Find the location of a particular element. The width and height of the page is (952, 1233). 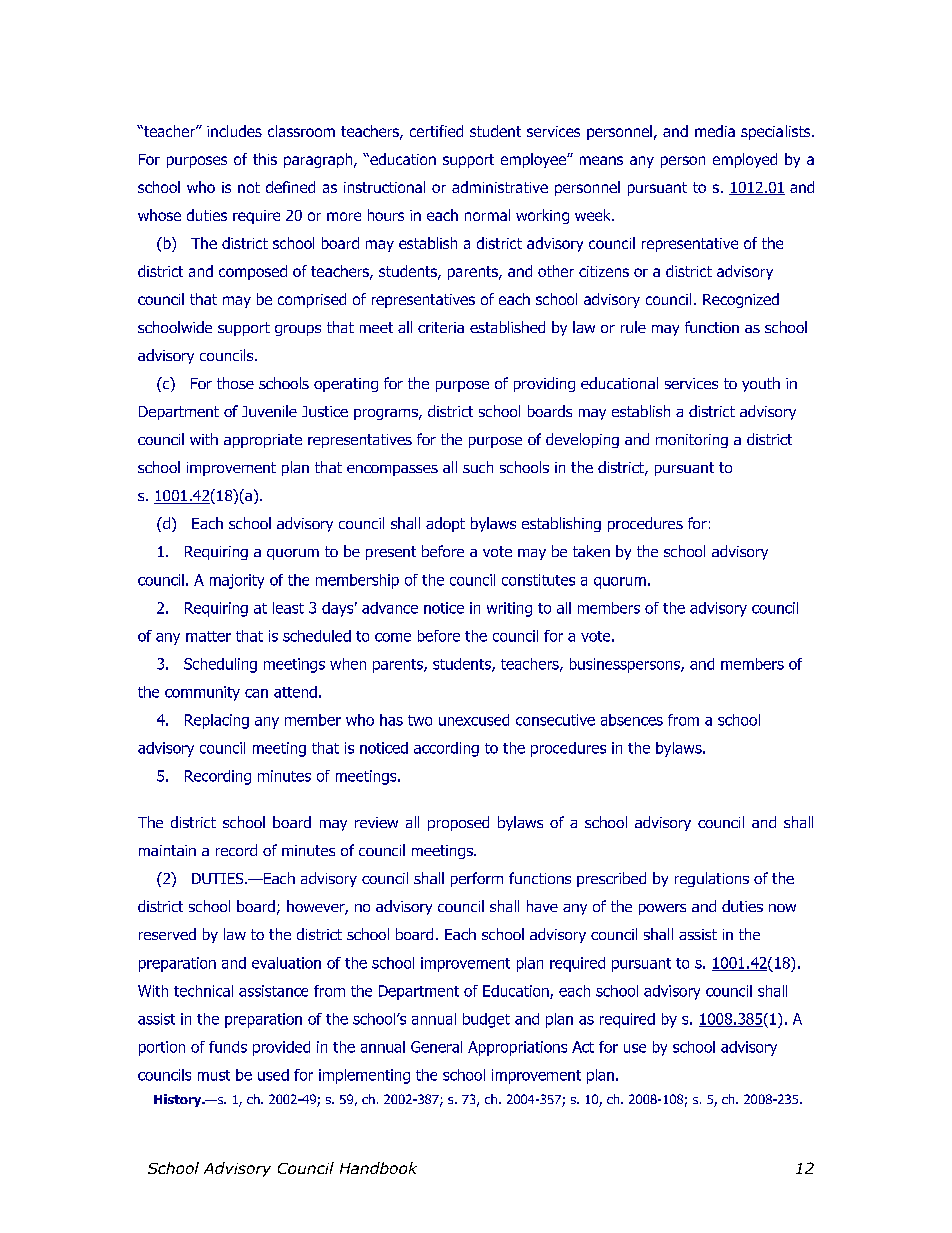

Scheduling is located at coordinates (220, 665).
